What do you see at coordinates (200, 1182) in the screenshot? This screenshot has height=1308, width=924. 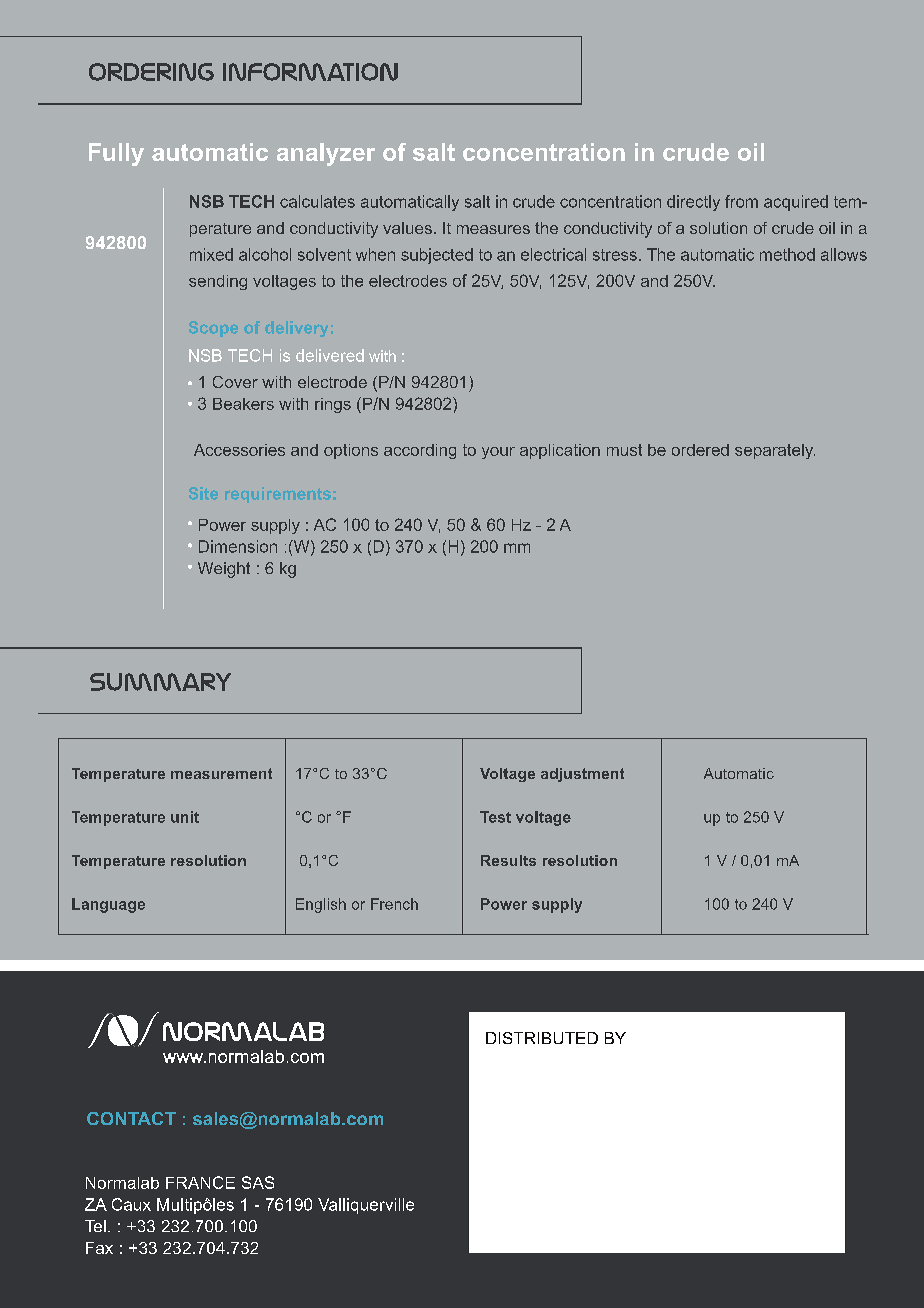 I see `FRANCE` at bounding box center [200, 1182].
